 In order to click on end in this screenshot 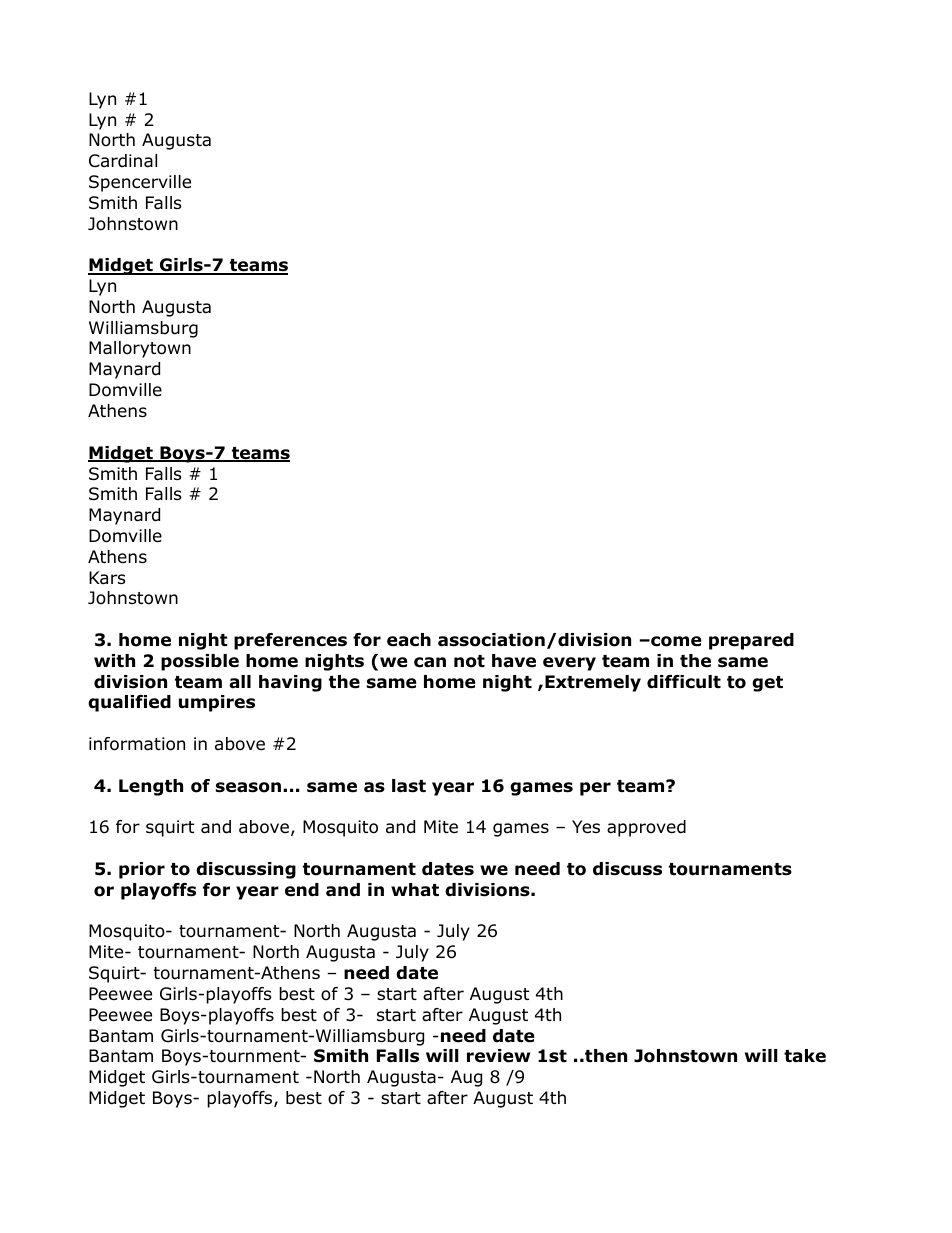, I will do `click(302, 890)`.
